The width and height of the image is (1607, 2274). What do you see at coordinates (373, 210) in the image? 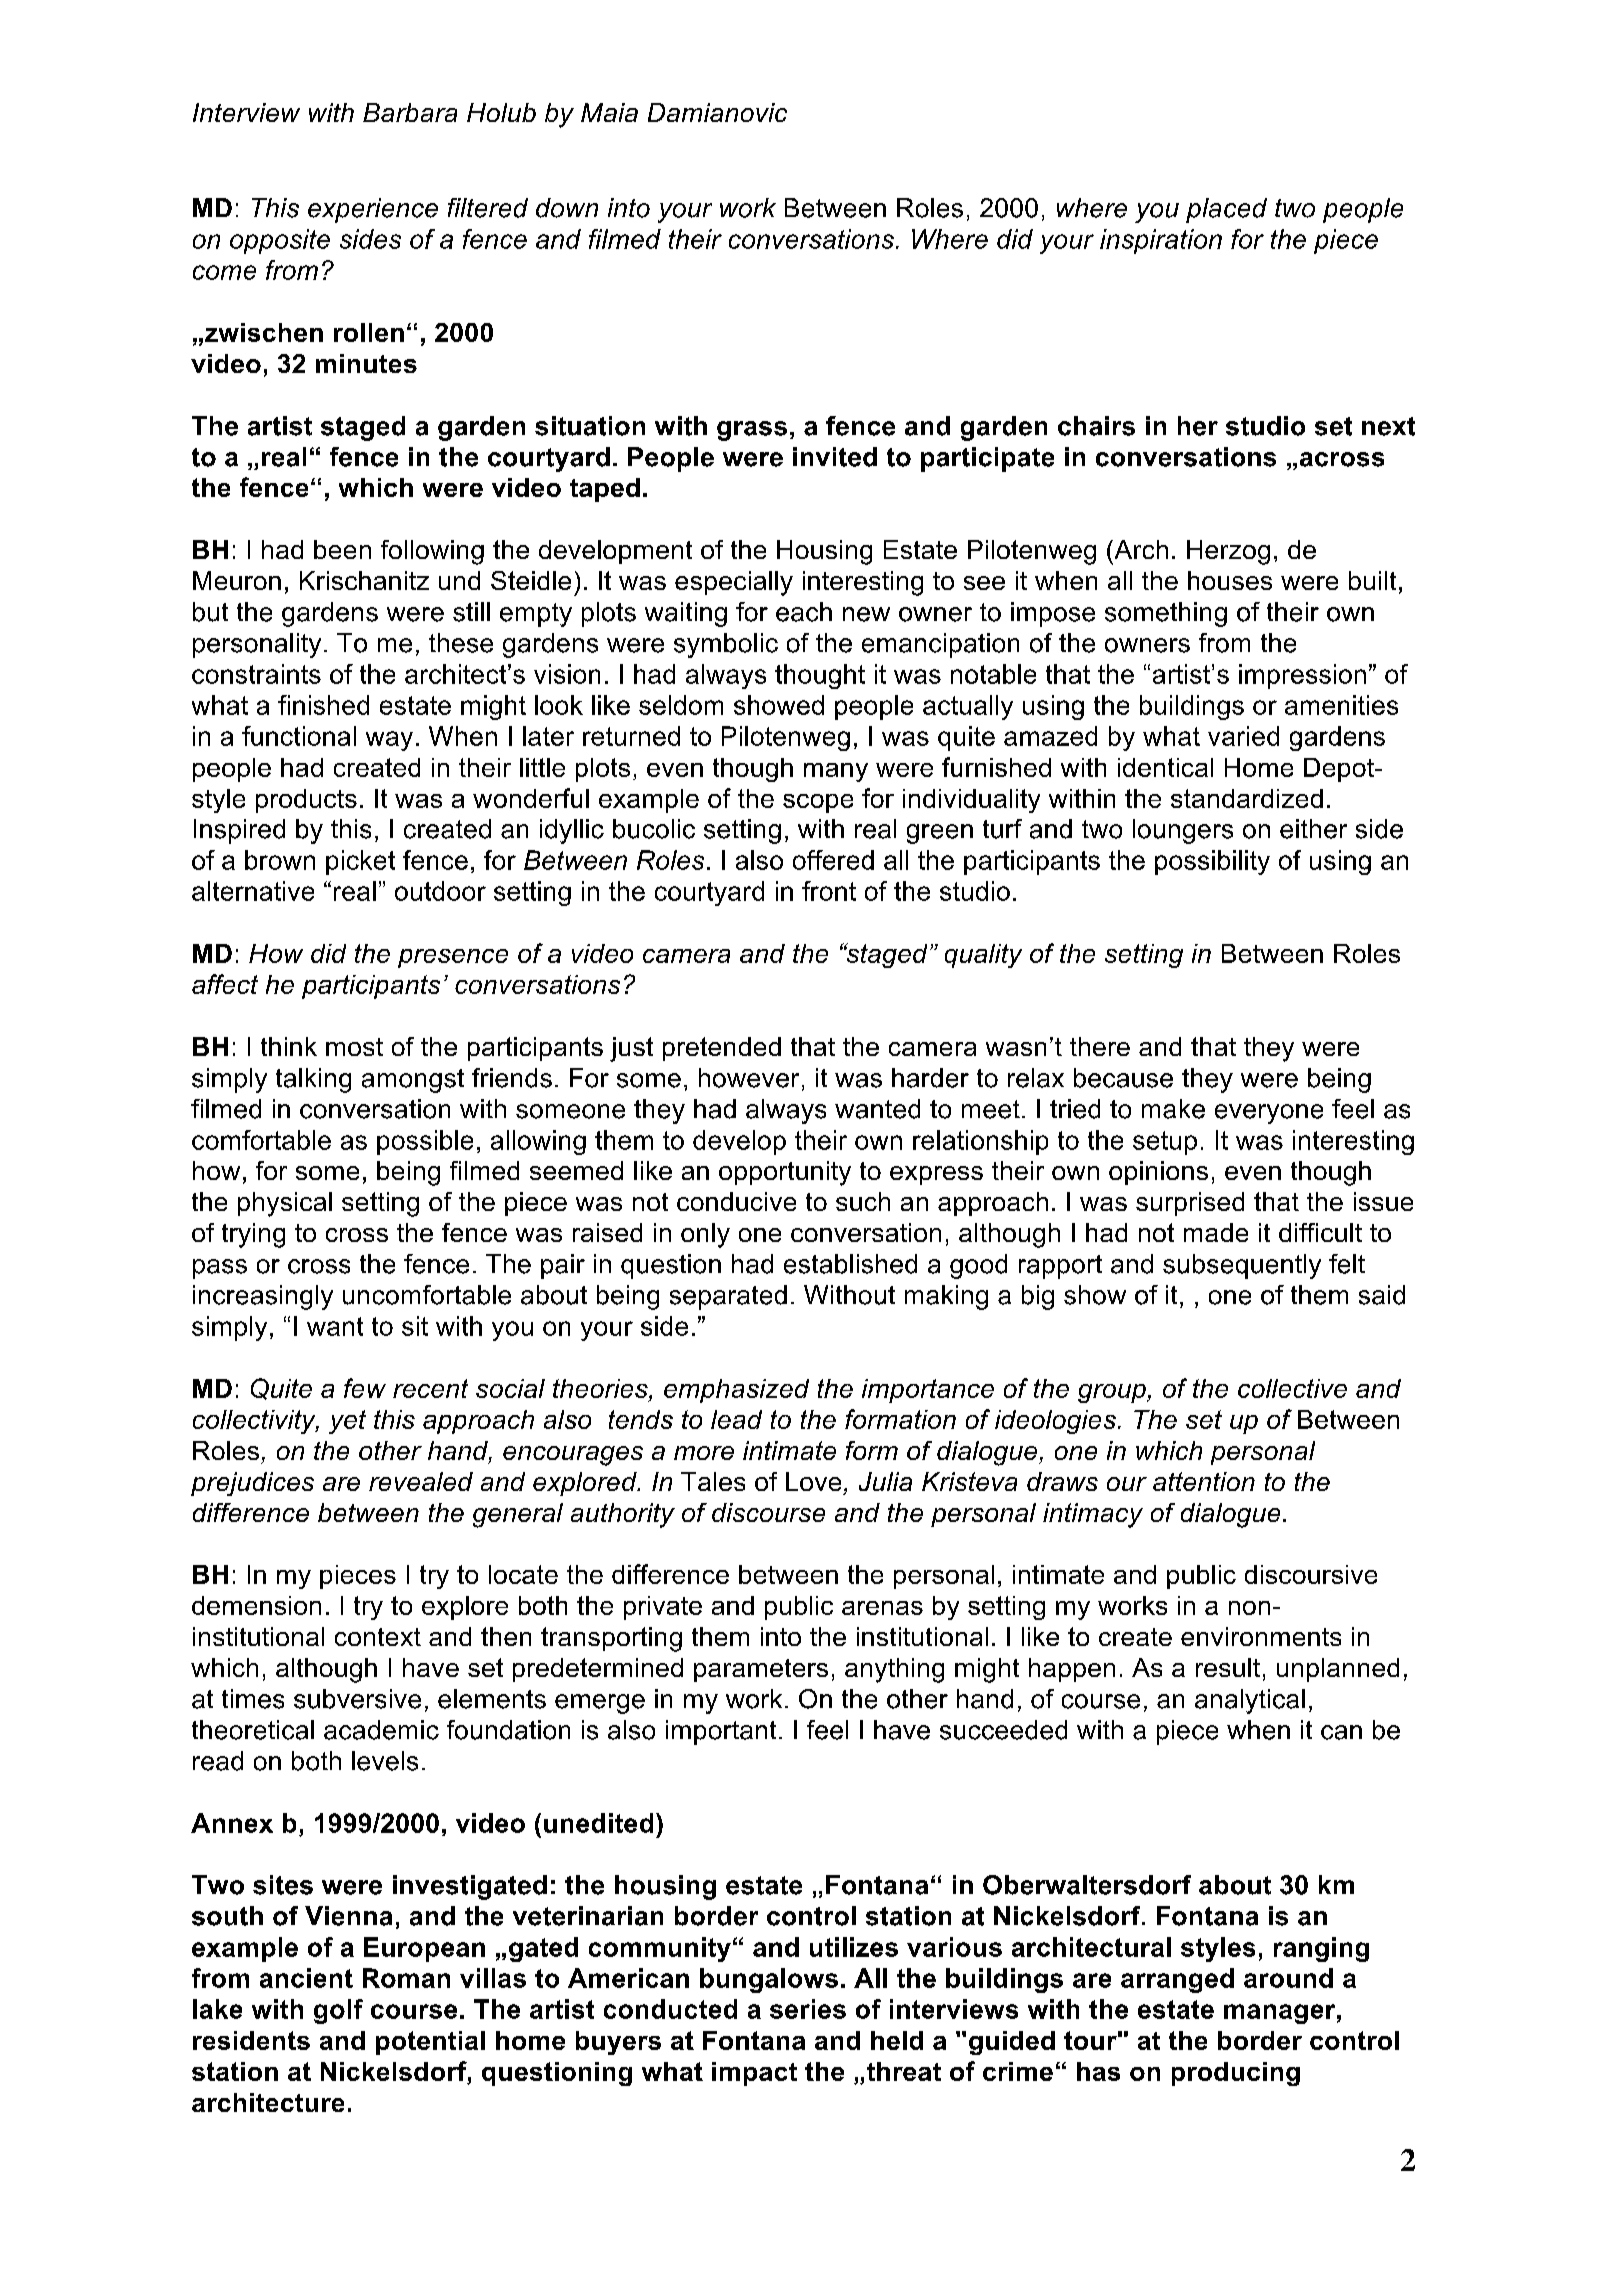
I see `experience` at bounding box center [373, 210].
